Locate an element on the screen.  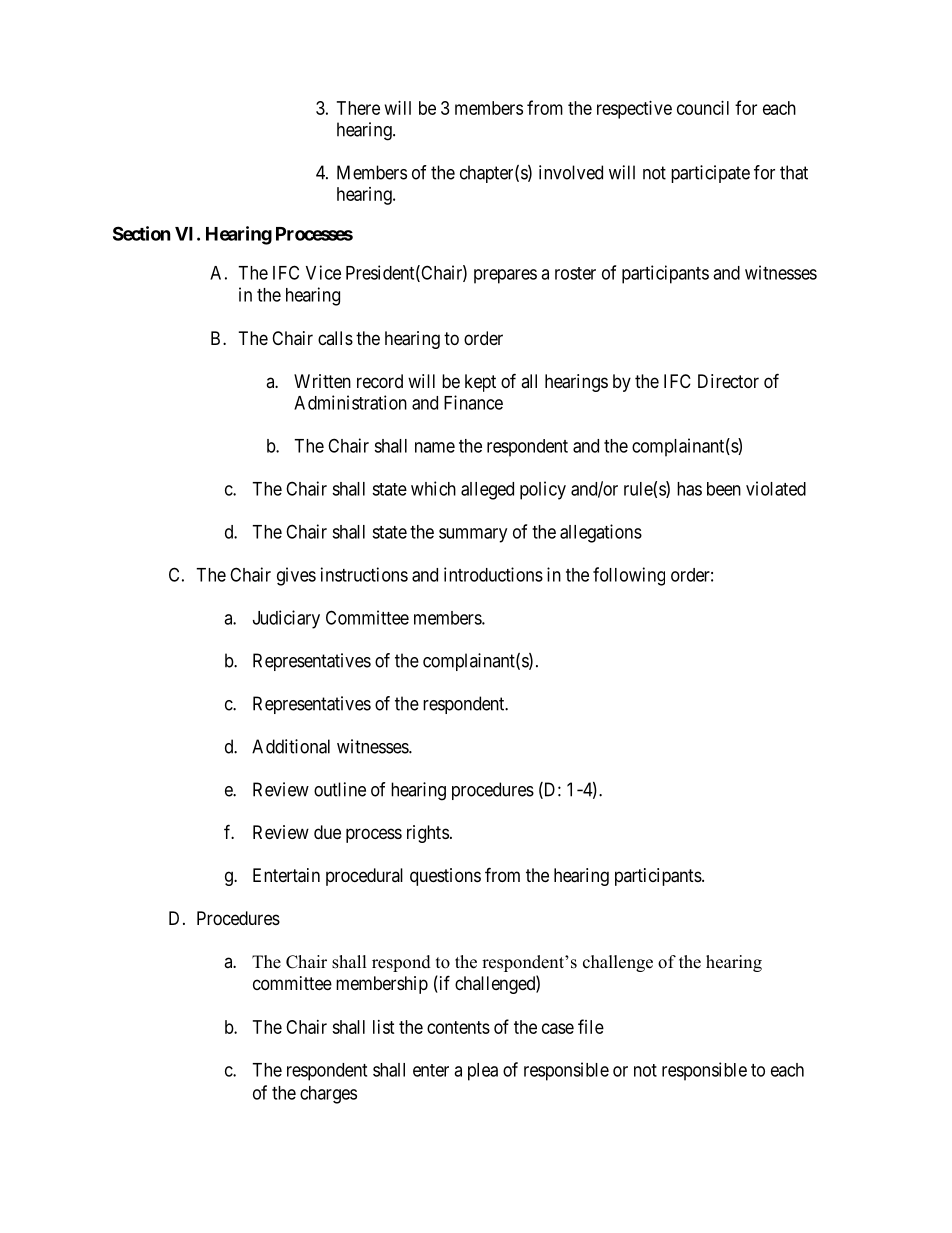
following is located at coordinates (629, 576).
